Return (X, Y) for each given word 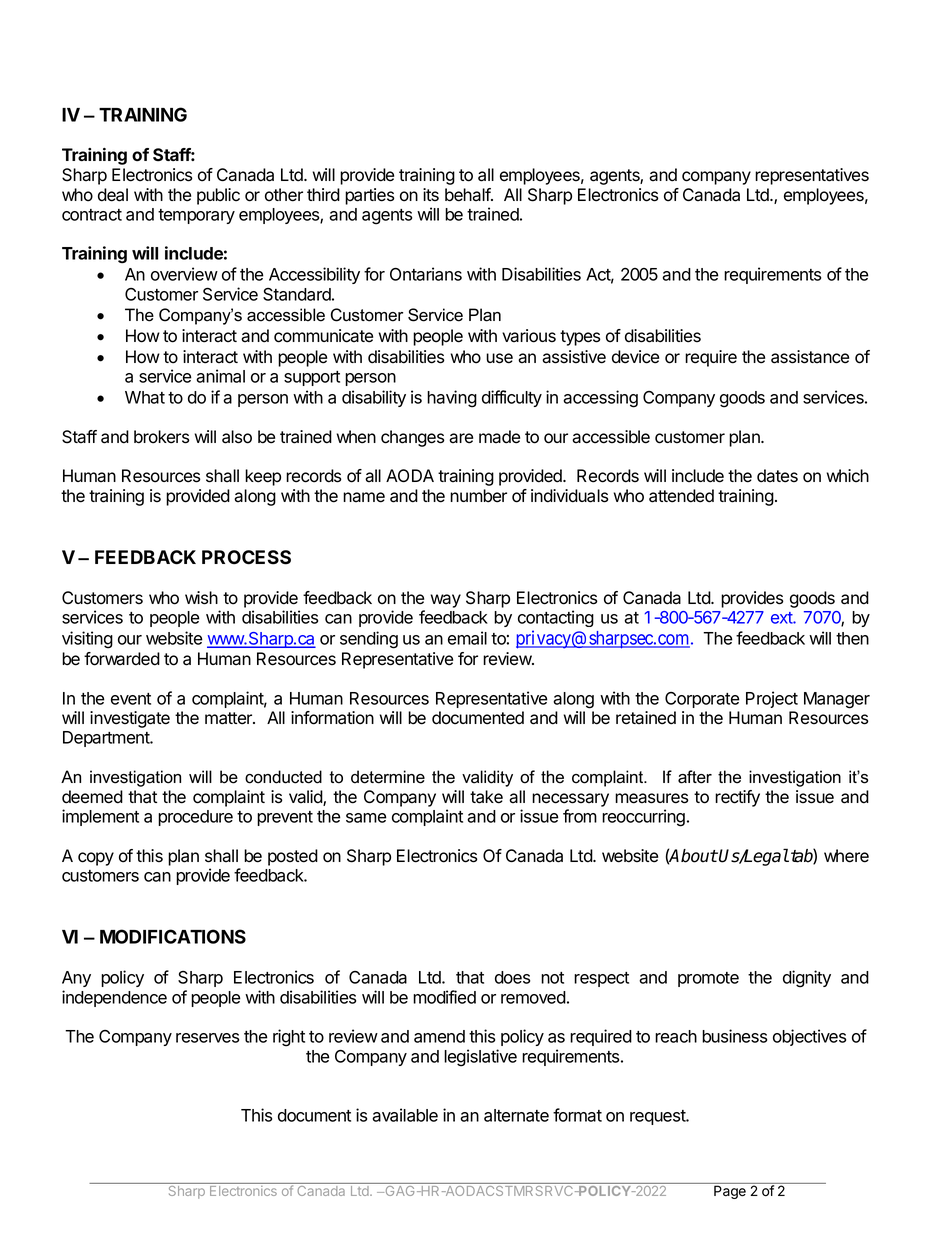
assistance (810, 357)
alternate (516, 1115)
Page (730, 1192)
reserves (207, 1038)
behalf (468, 195)
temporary (196, 216)
